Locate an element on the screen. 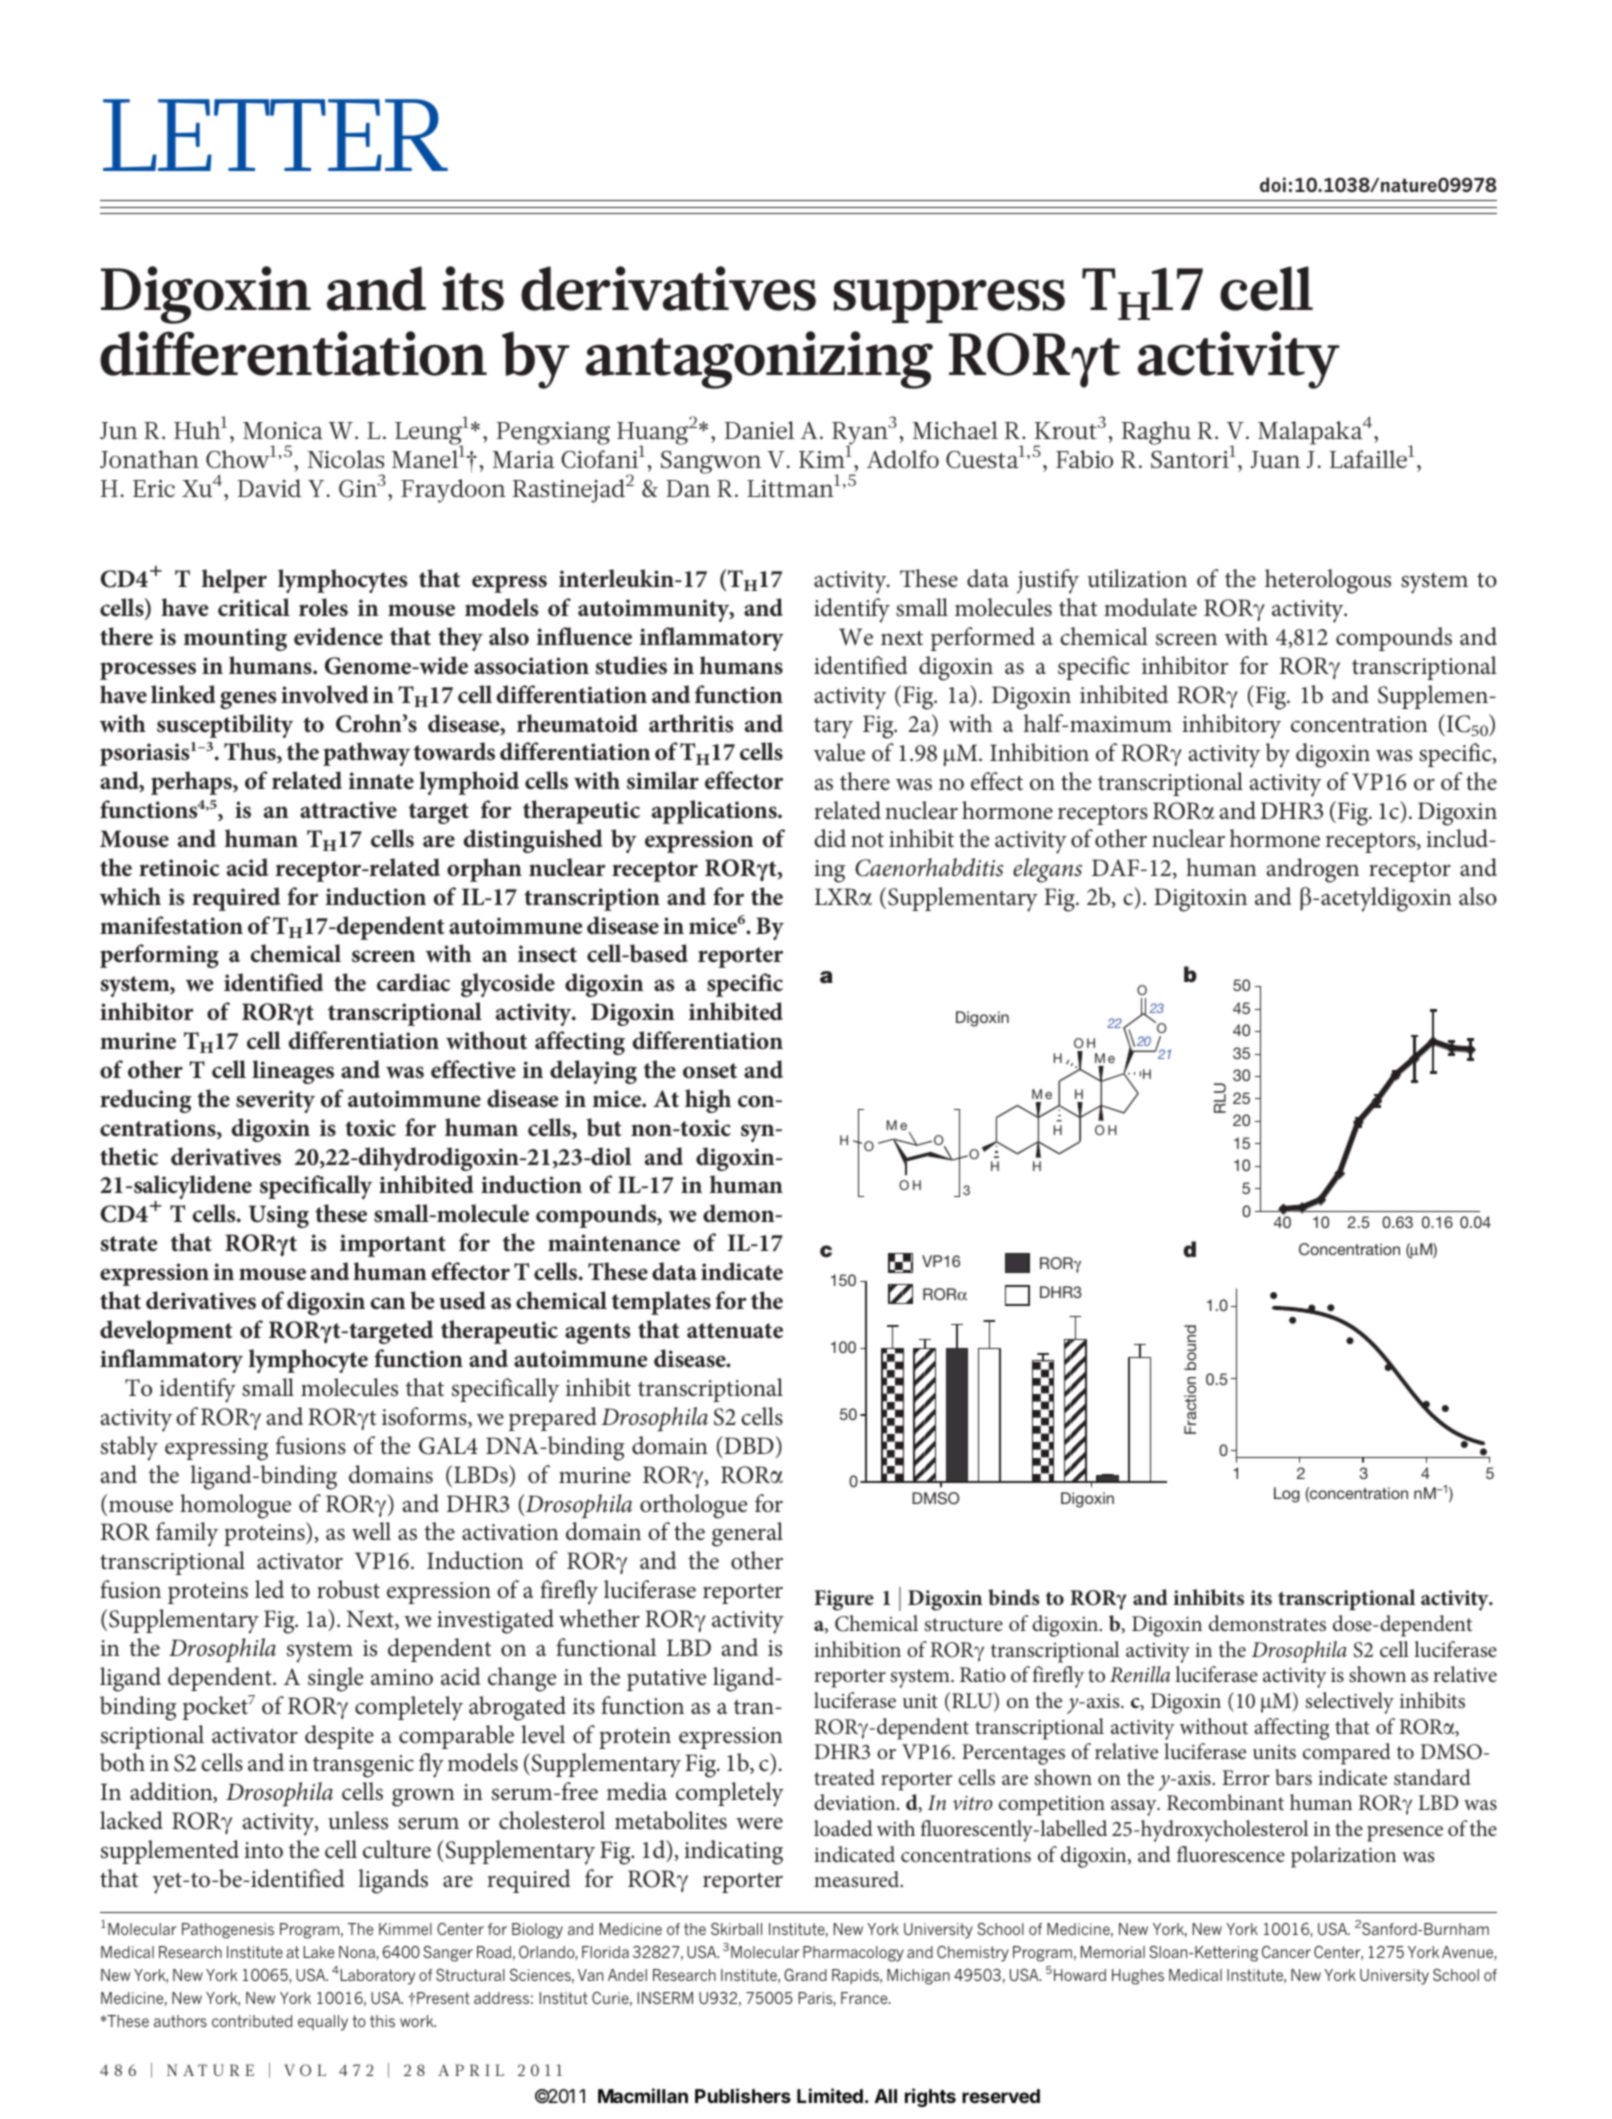  Digitoxin is located at coordinates (1200, 900).
